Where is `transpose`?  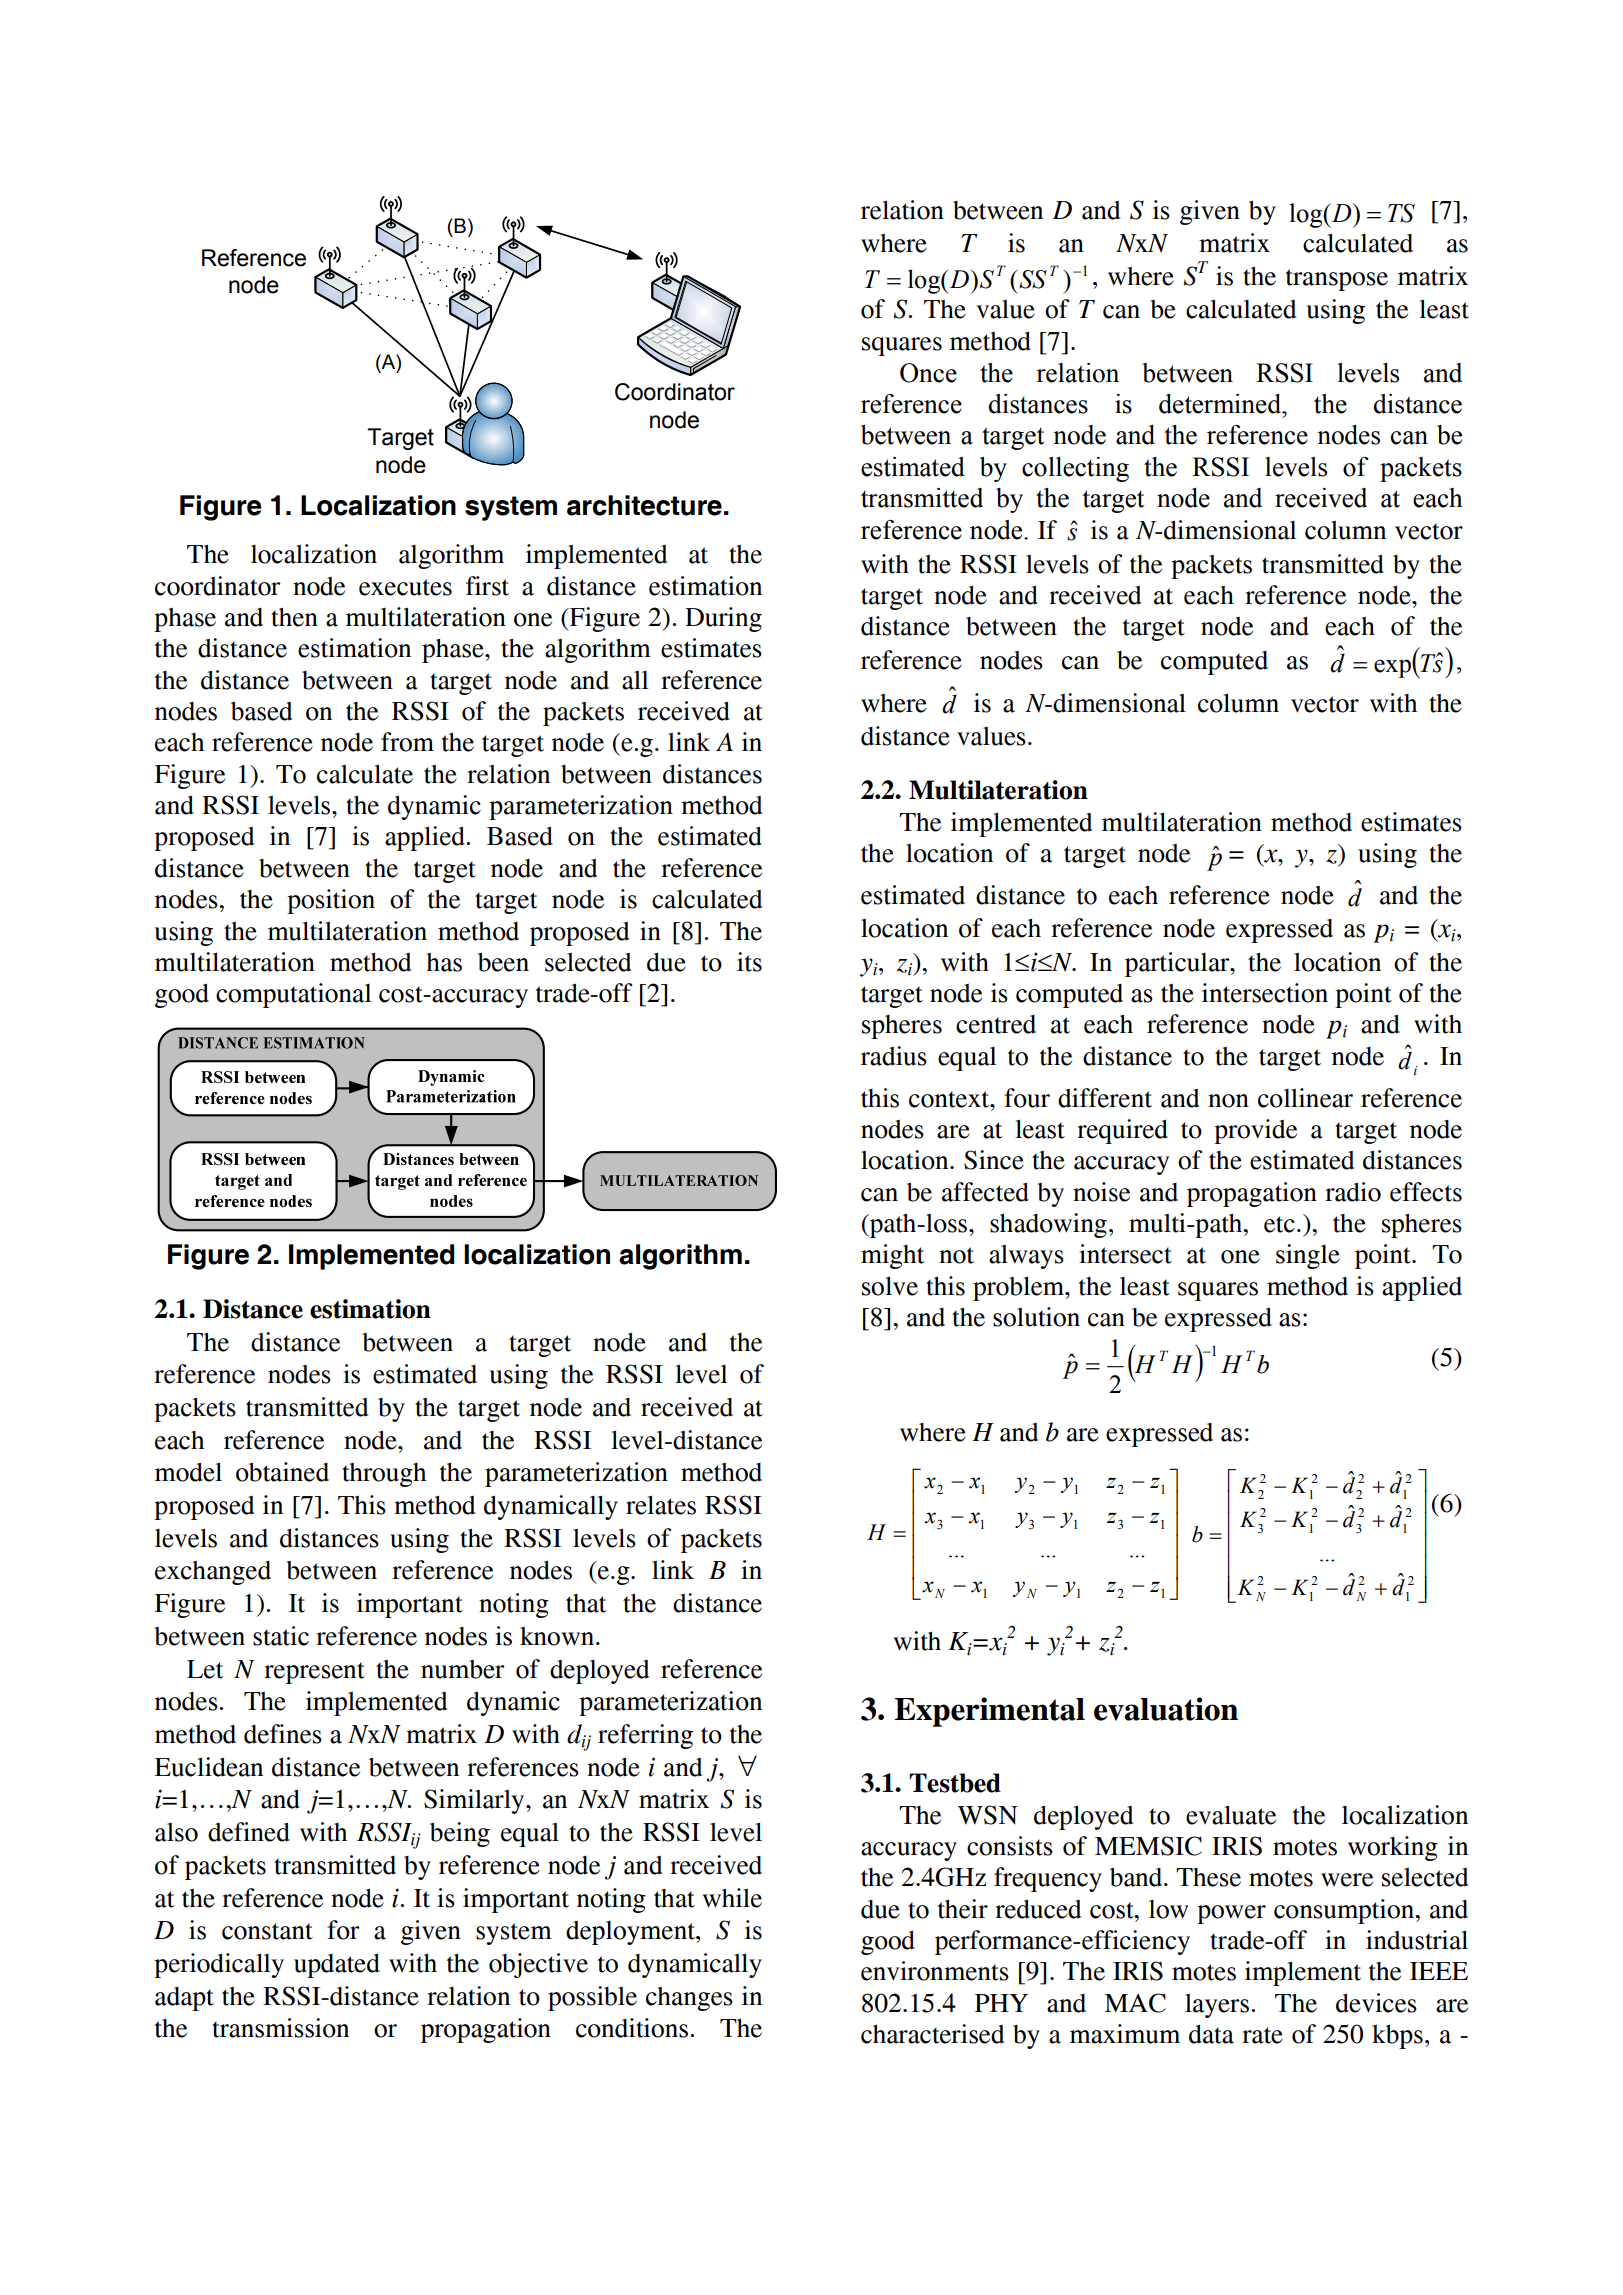 transpose is located at coordinates (1337, 280).
